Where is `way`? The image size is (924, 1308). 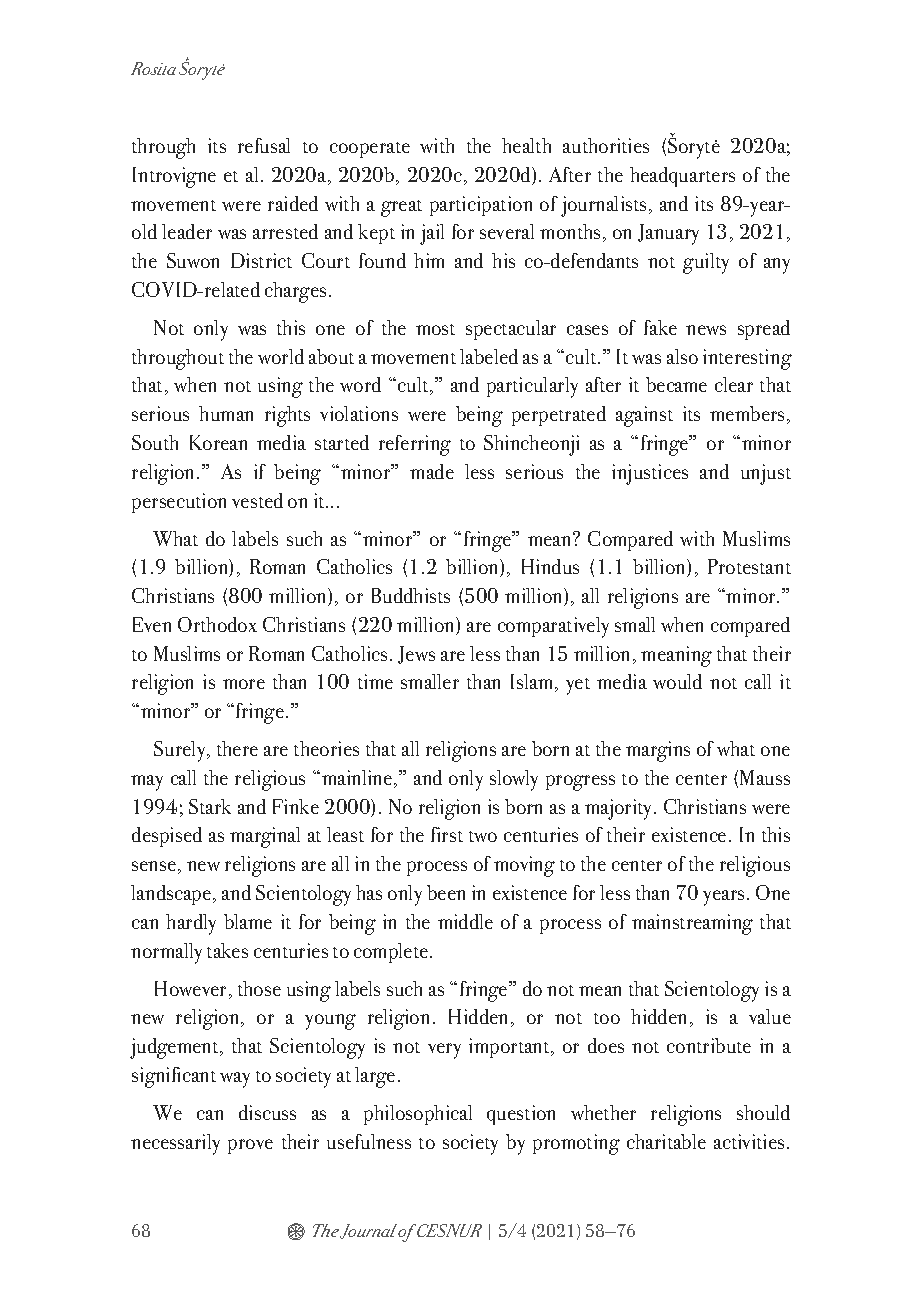
way is located at coordinates (235, 1080).
